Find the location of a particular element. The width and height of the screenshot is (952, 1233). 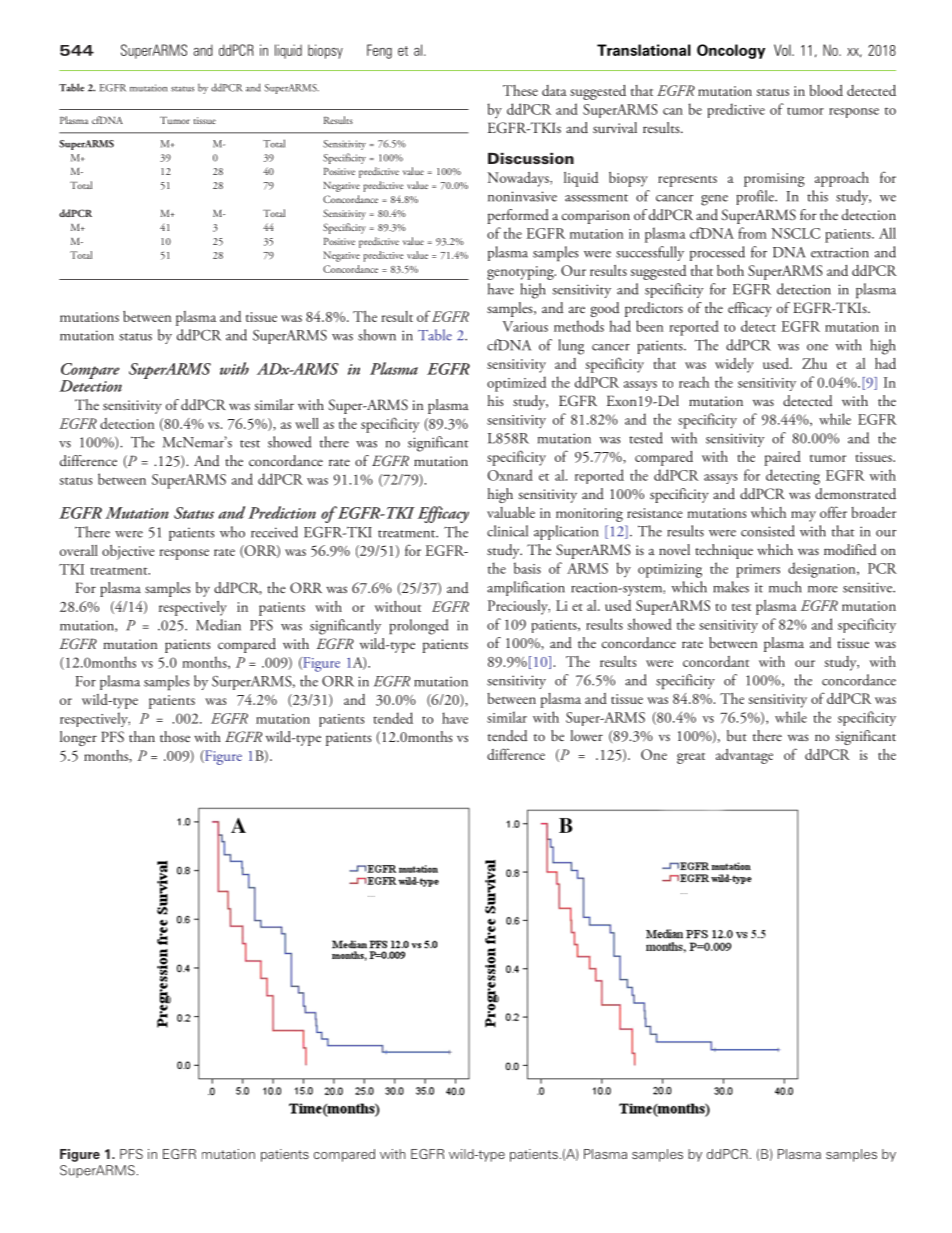

lower is located at coordinates (586, 735).
